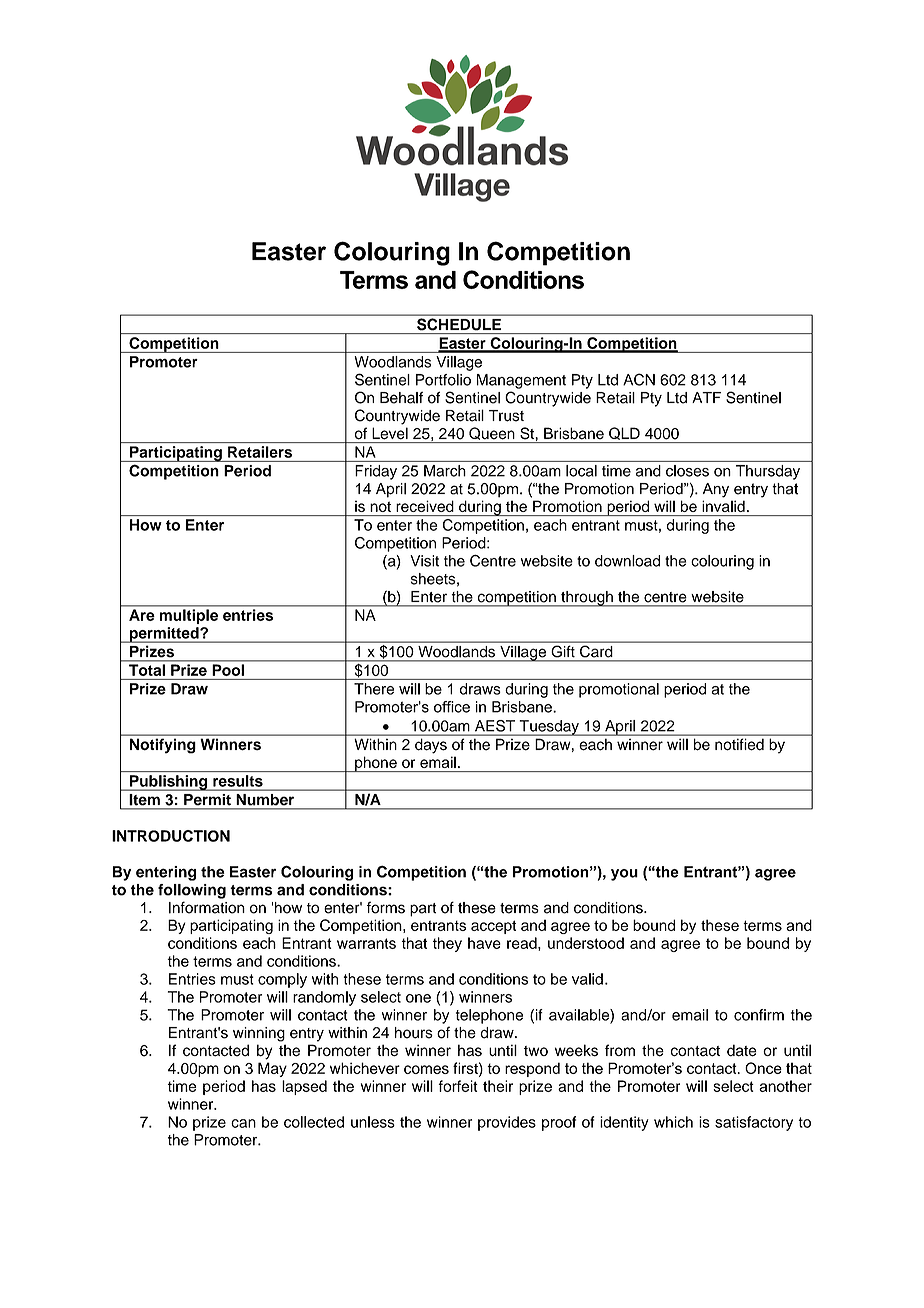 The image size is (924, 1308). I want to click on you, so click(624, 875).
